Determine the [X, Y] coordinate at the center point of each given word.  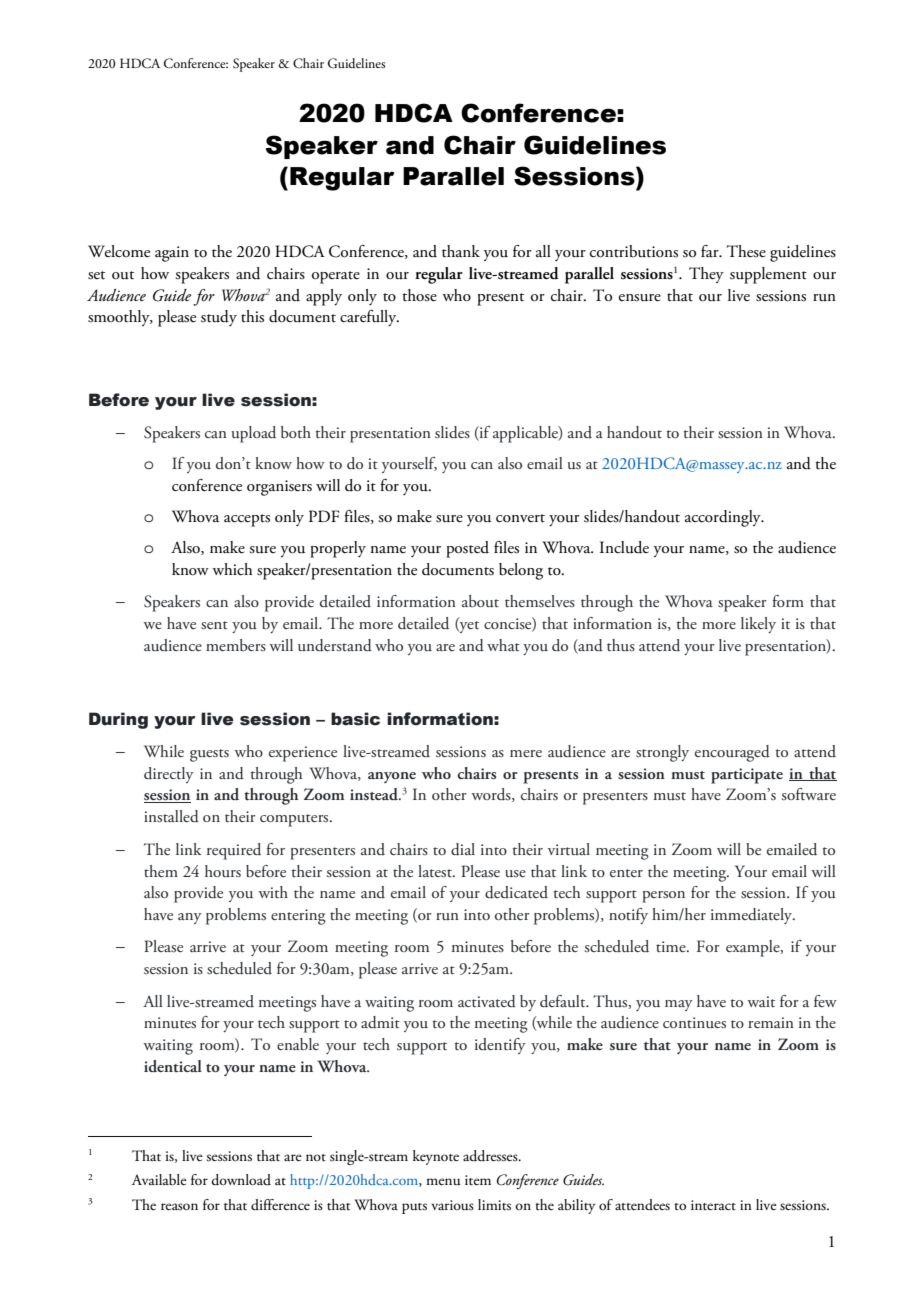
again [172, 254]
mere [526, 753]
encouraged [732, 753]
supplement [768, 275]
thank [461, 251]
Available [159, 1179]
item [478, 1180]
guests [209, 755]
